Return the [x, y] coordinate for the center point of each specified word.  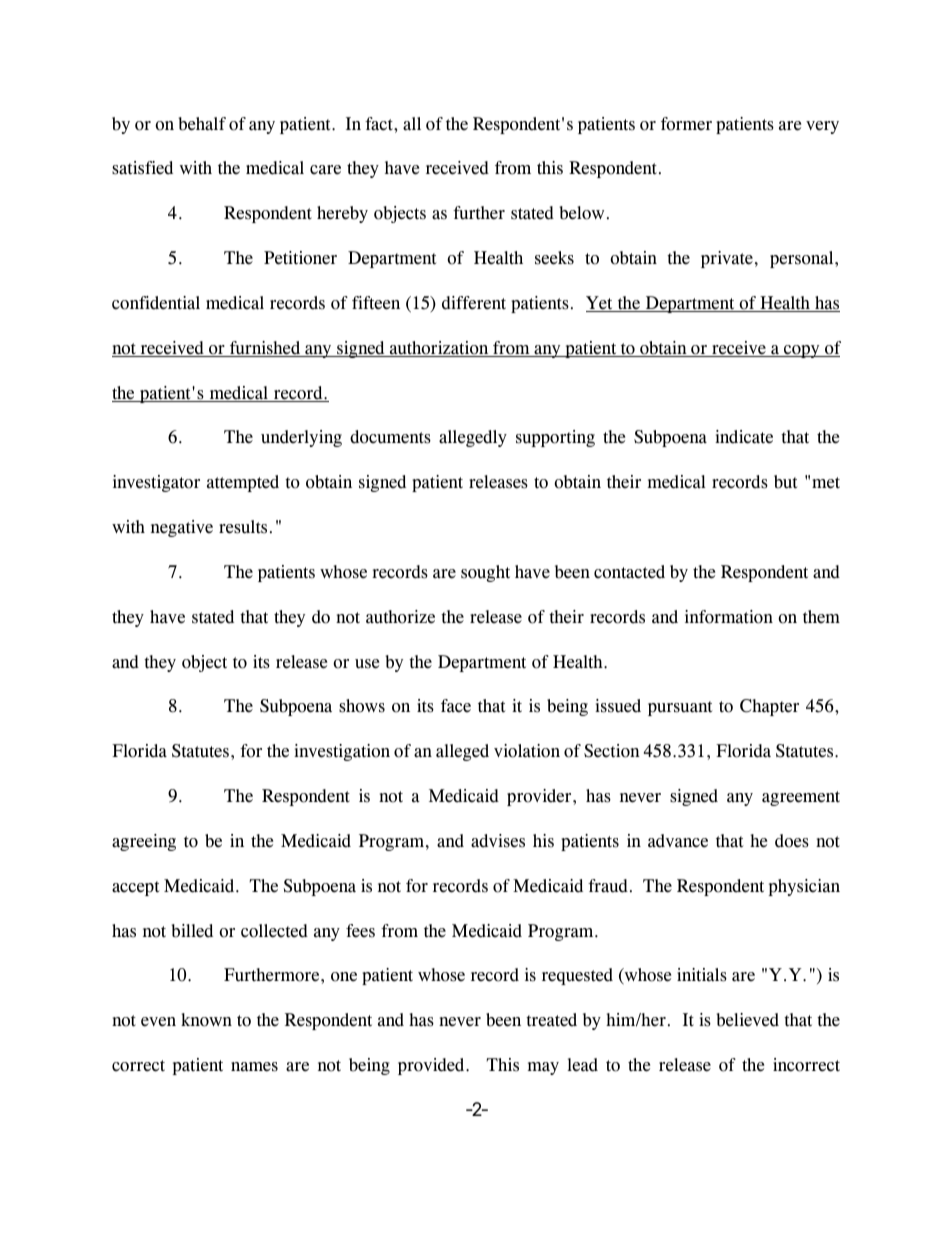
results [243, 527]
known [206, 1020]
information [729, 617]
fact [380, 124]
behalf [202, 124]
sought [485, 573]
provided [432, 1066]
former [686, 124]
